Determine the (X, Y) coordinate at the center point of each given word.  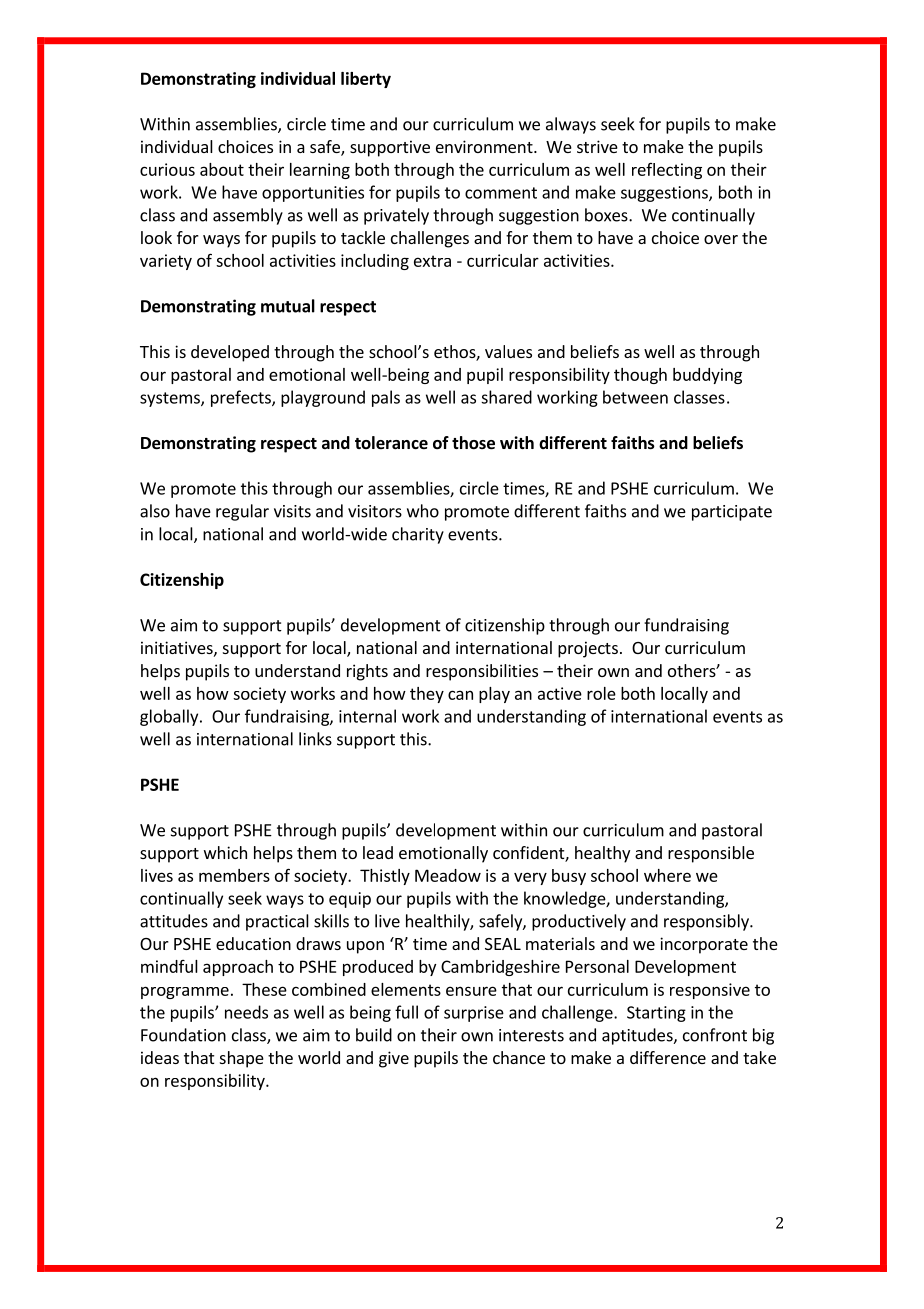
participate (732, 513)
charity (418, 535)
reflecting (667, 171)
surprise (474, 1014)
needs (246, 1012)
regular (242, 512)
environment (485, 146)
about (222, 169)
